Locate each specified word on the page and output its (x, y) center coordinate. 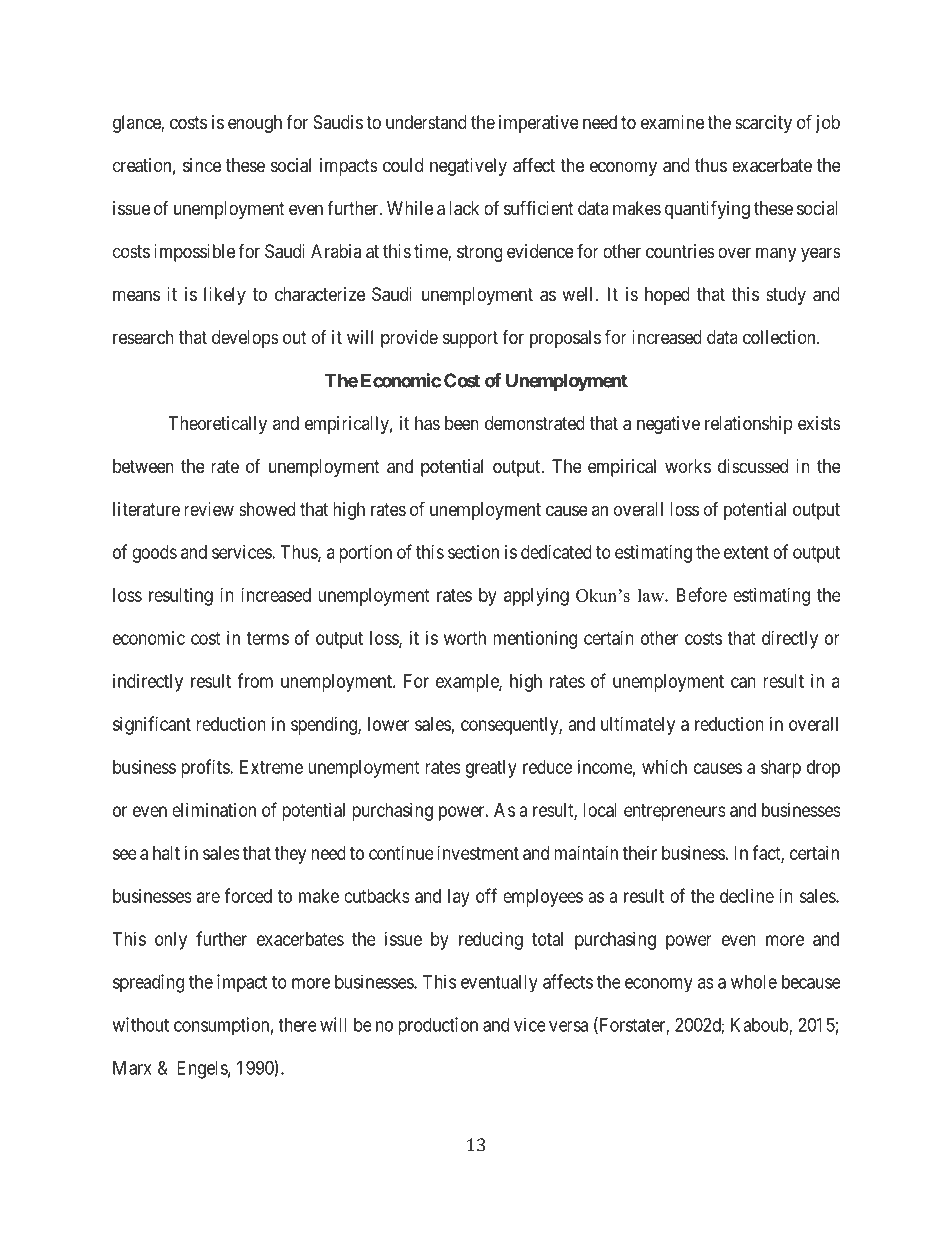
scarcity (763, 124)
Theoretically (218, 425)
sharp (781, 769)
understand (426, 122)
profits (206, 768)
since (202, 165)
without (140, 1024)
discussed (753, 466)
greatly (491, 769)
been (462, 423)
